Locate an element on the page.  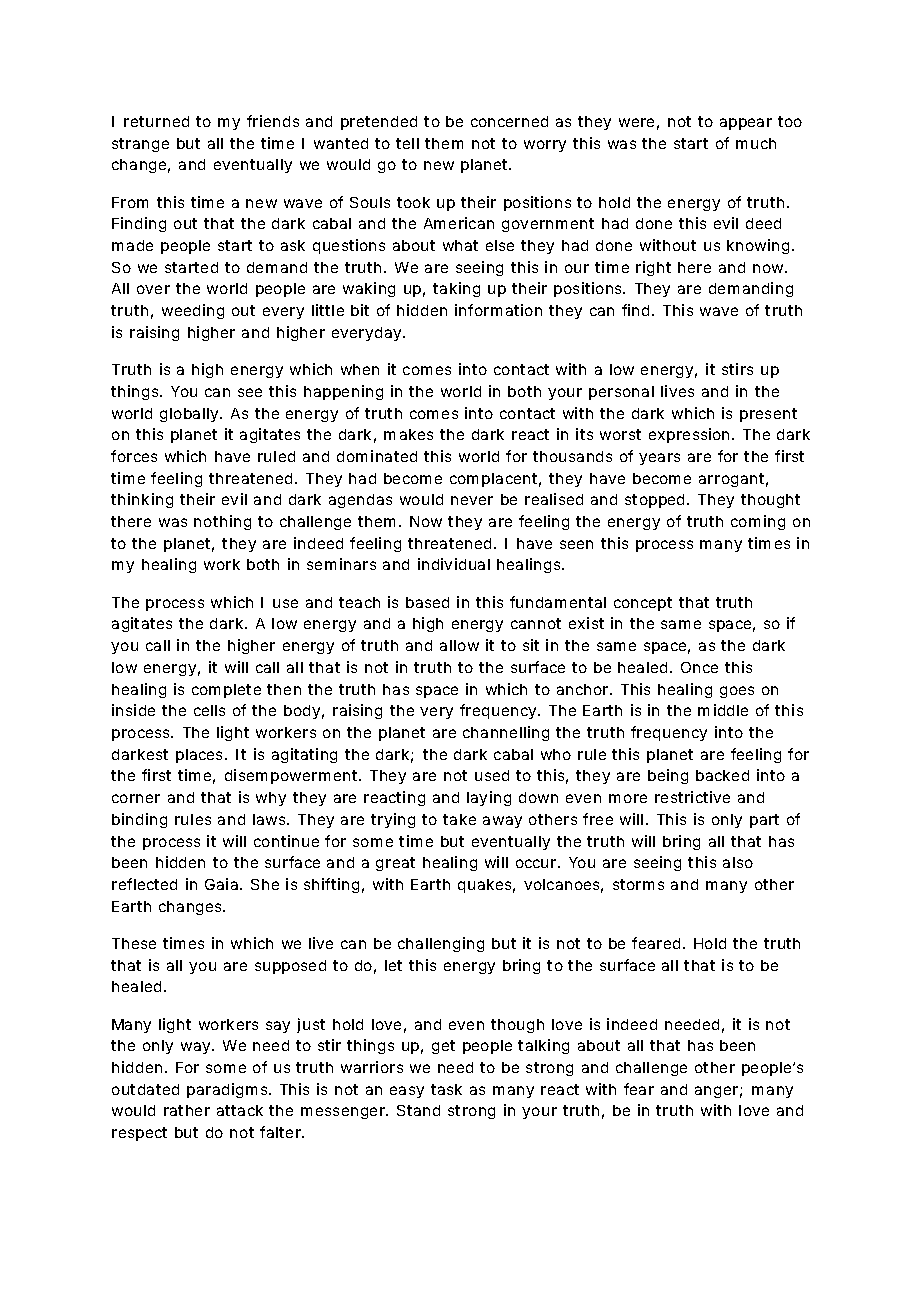
task is located at coordinates (446, 1089).
